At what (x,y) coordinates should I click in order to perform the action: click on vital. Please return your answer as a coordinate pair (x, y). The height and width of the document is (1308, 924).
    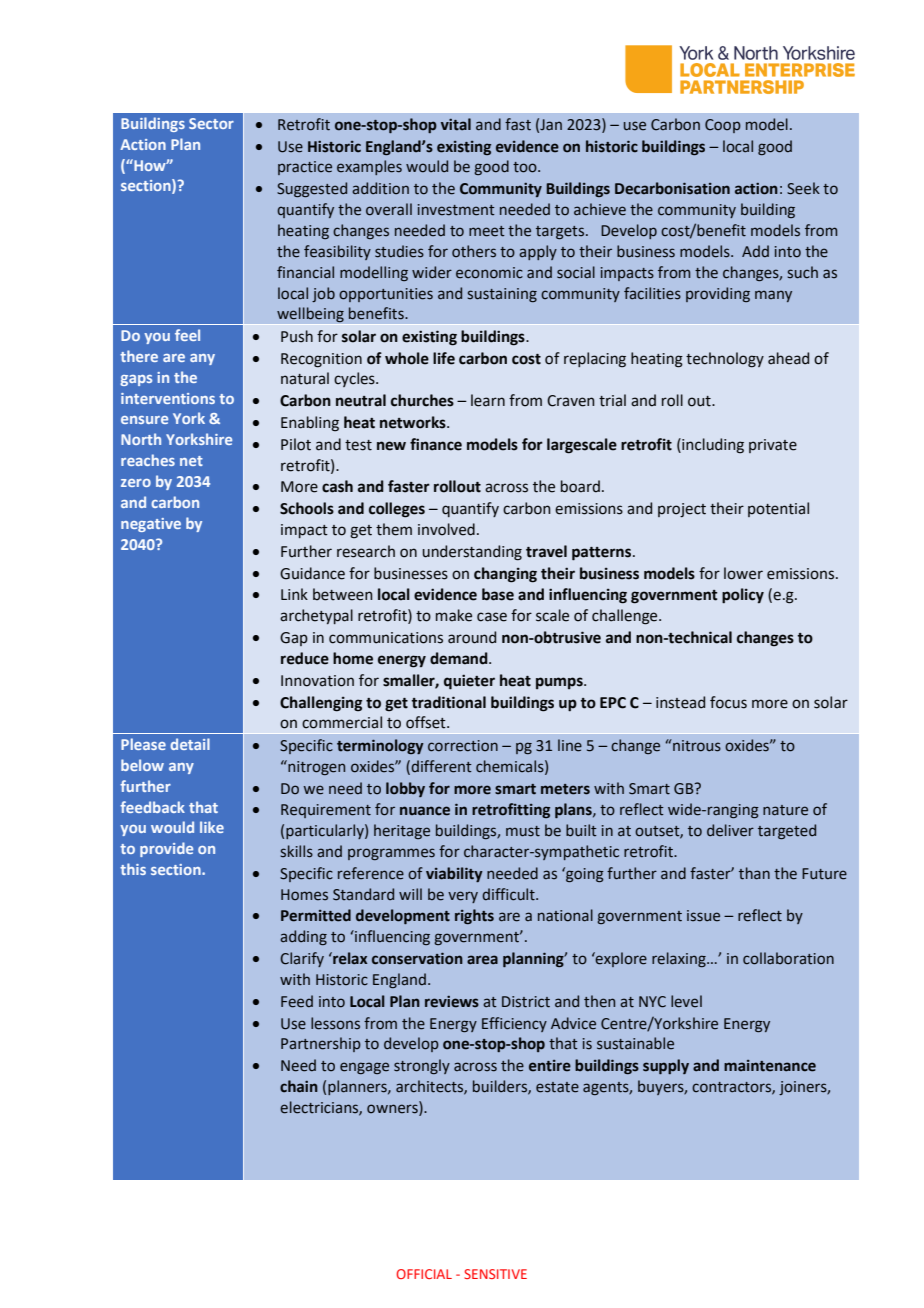
    Looking at the image, I should click on (456, 124).
